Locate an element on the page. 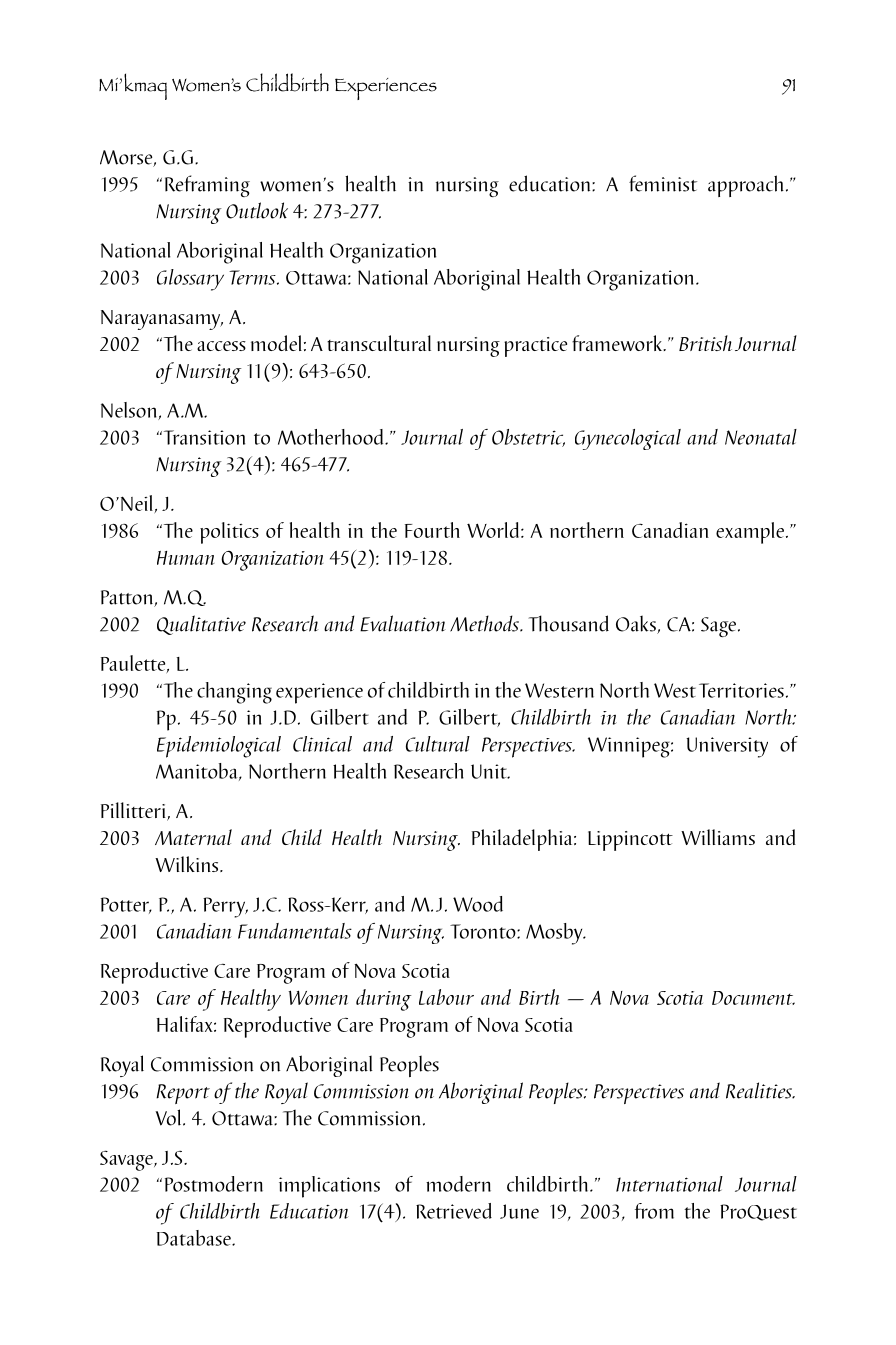 The image size is (896, 1345). Evaluation is located at coordinates (403, 623).
